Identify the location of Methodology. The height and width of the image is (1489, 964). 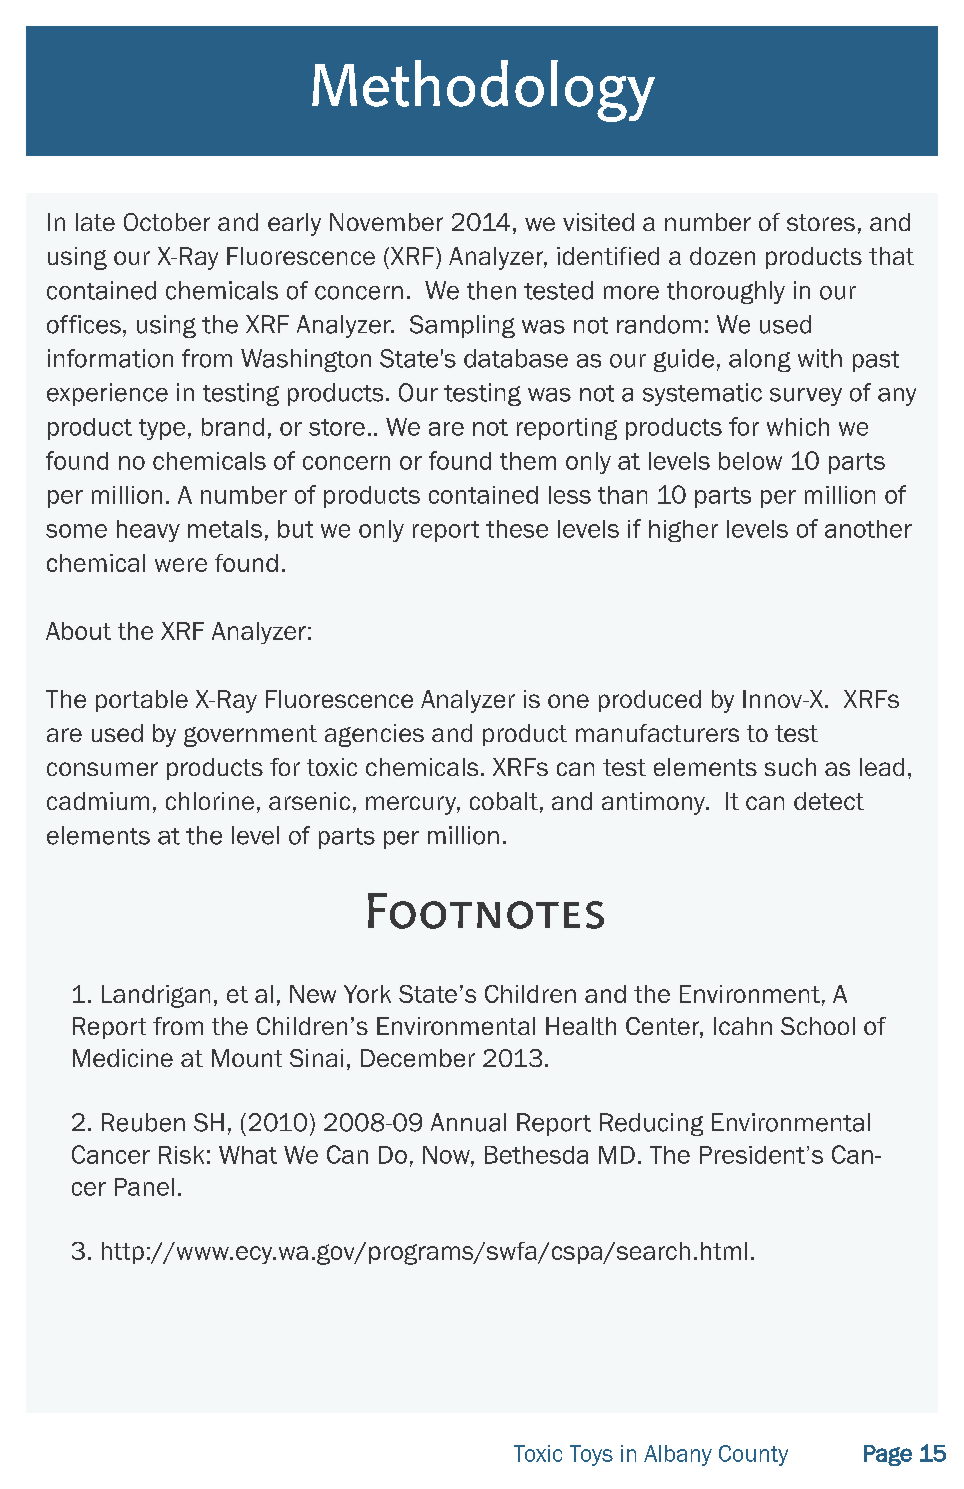
(483, 91).
